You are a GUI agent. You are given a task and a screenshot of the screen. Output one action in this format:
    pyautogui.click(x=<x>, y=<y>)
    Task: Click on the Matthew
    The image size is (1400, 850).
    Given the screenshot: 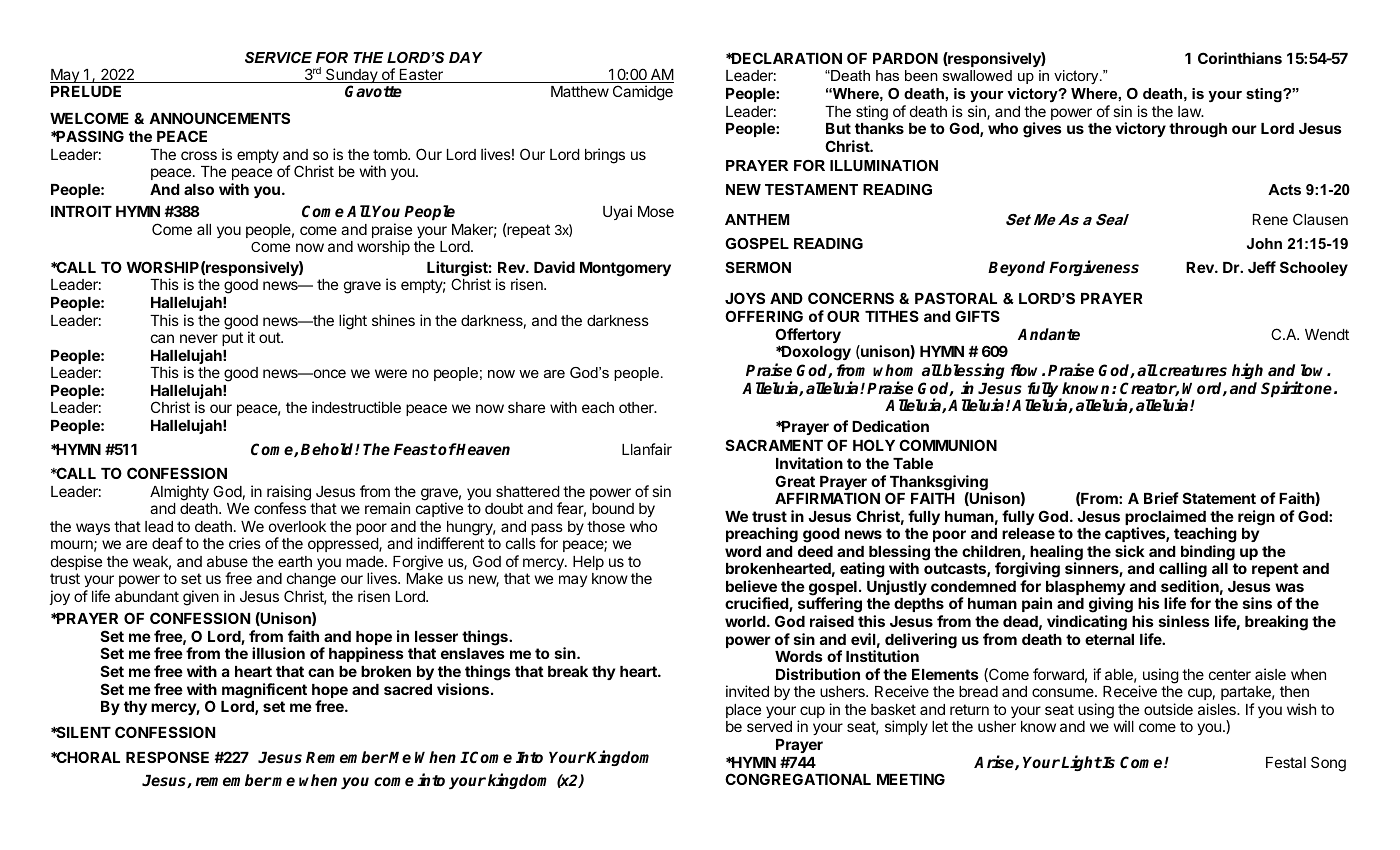 What is the action you would take?
    pyautogui.click(x=580, y=91)
